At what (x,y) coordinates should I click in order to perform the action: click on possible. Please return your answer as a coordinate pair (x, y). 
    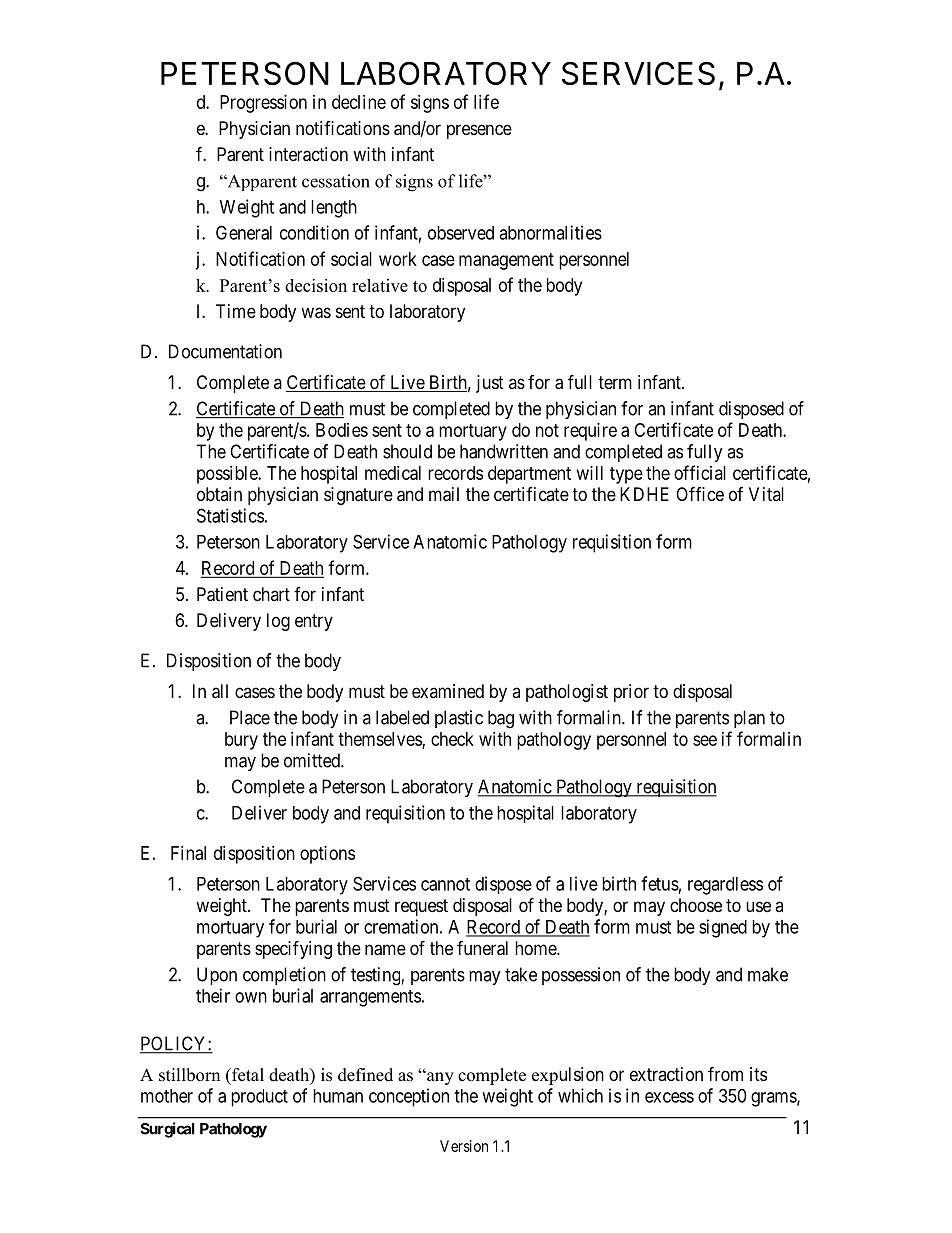
    Looking at the image, I should click on (228, 475).
